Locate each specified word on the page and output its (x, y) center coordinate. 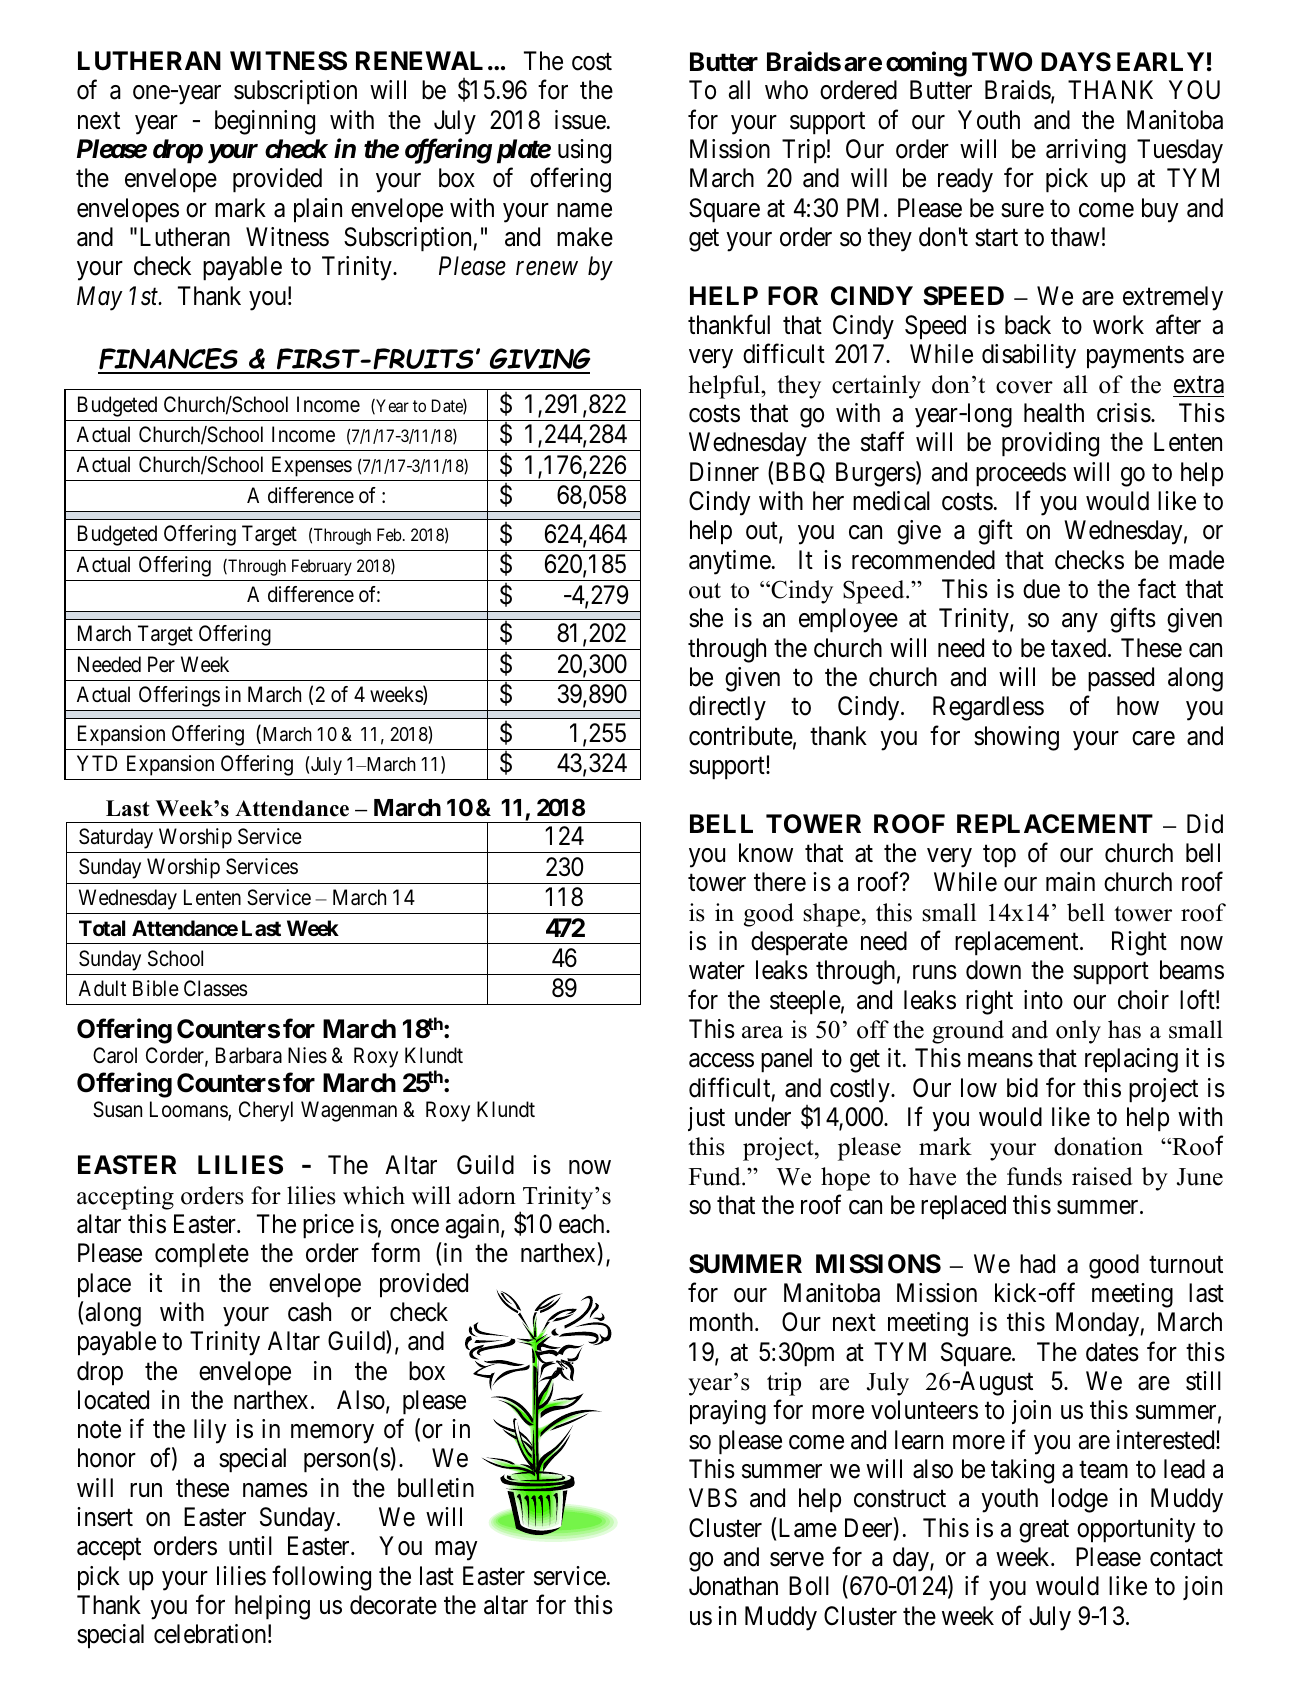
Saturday (116, 838)
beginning (265, 122)
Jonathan (733, 1586)
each (583, 1224)
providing (1050, 444)
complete (202, 1255)
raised (1102, 1176)
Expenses (312, 466)
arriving (1086, 151)
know (766, 853)
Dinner (724, 472)
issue (580, 120)
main (1070, 882)
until (250, 1545)
